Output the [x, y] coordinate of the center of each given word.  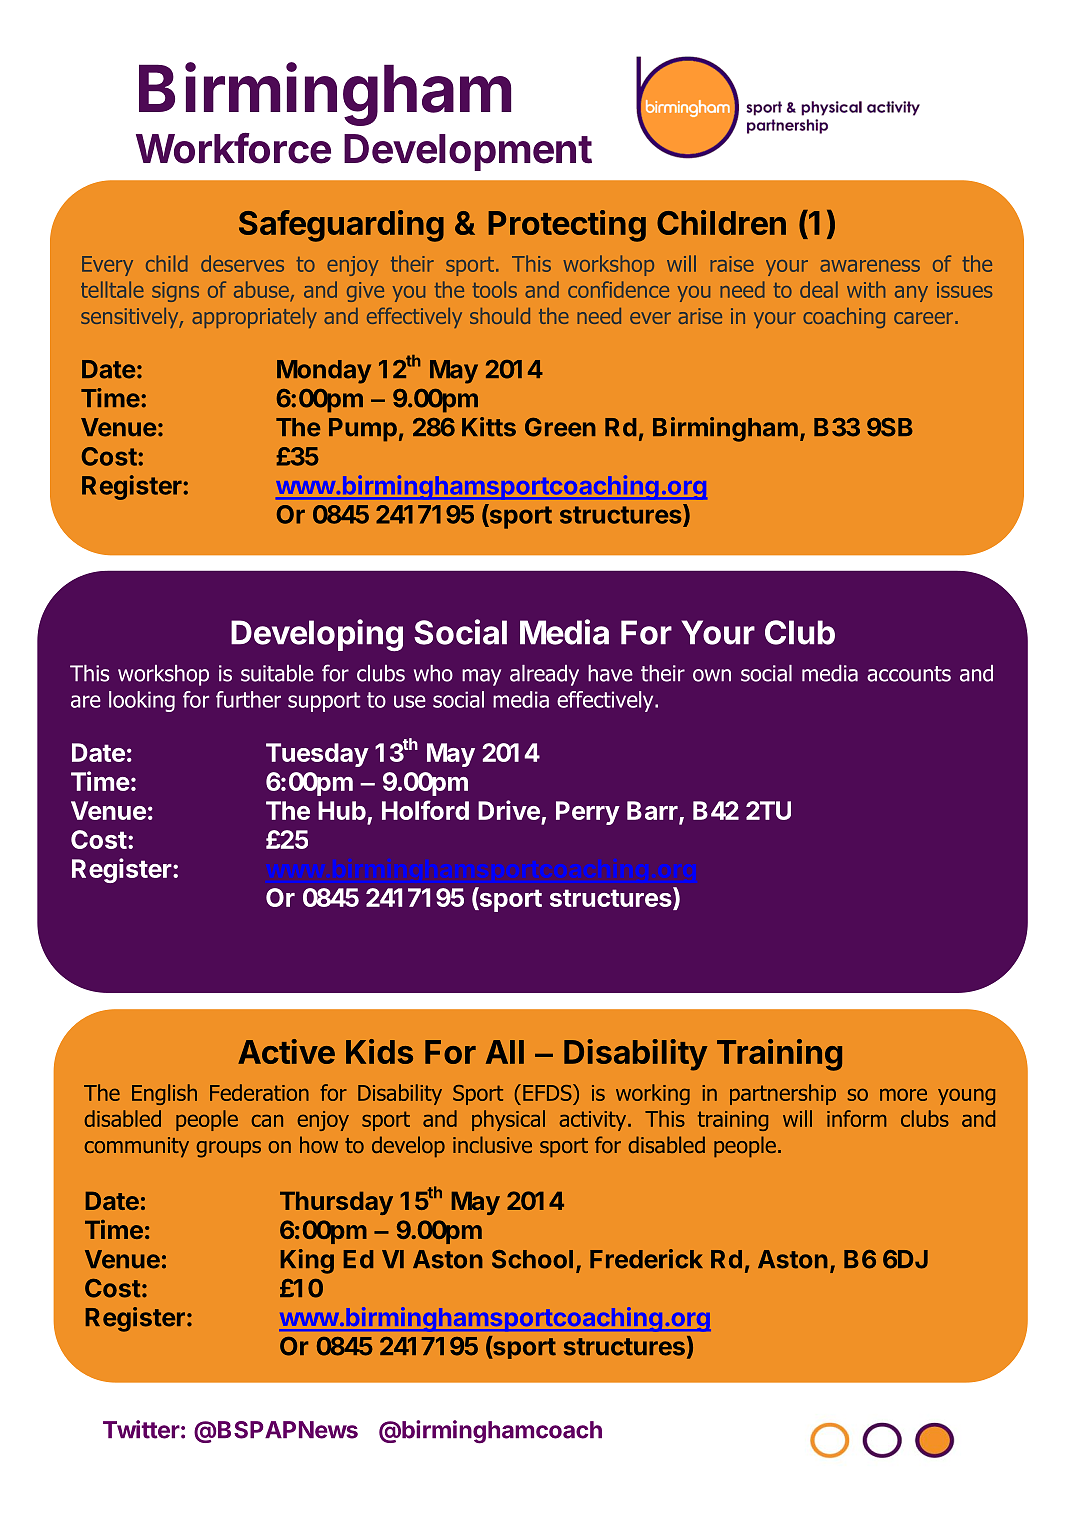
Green [560, 427]
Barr [653, 811]
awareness [870, 266]
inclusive [492, 1144]
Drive [509, 810]
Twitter [141, 1429]
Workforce [233, 148]
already [544, 675]
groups [228, 1149]
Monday [324, 372]
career [923, 318]
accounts [909, 674]
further [248, 699]
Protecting [567, 226]
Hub [342, 810]
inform [856, 1118]
